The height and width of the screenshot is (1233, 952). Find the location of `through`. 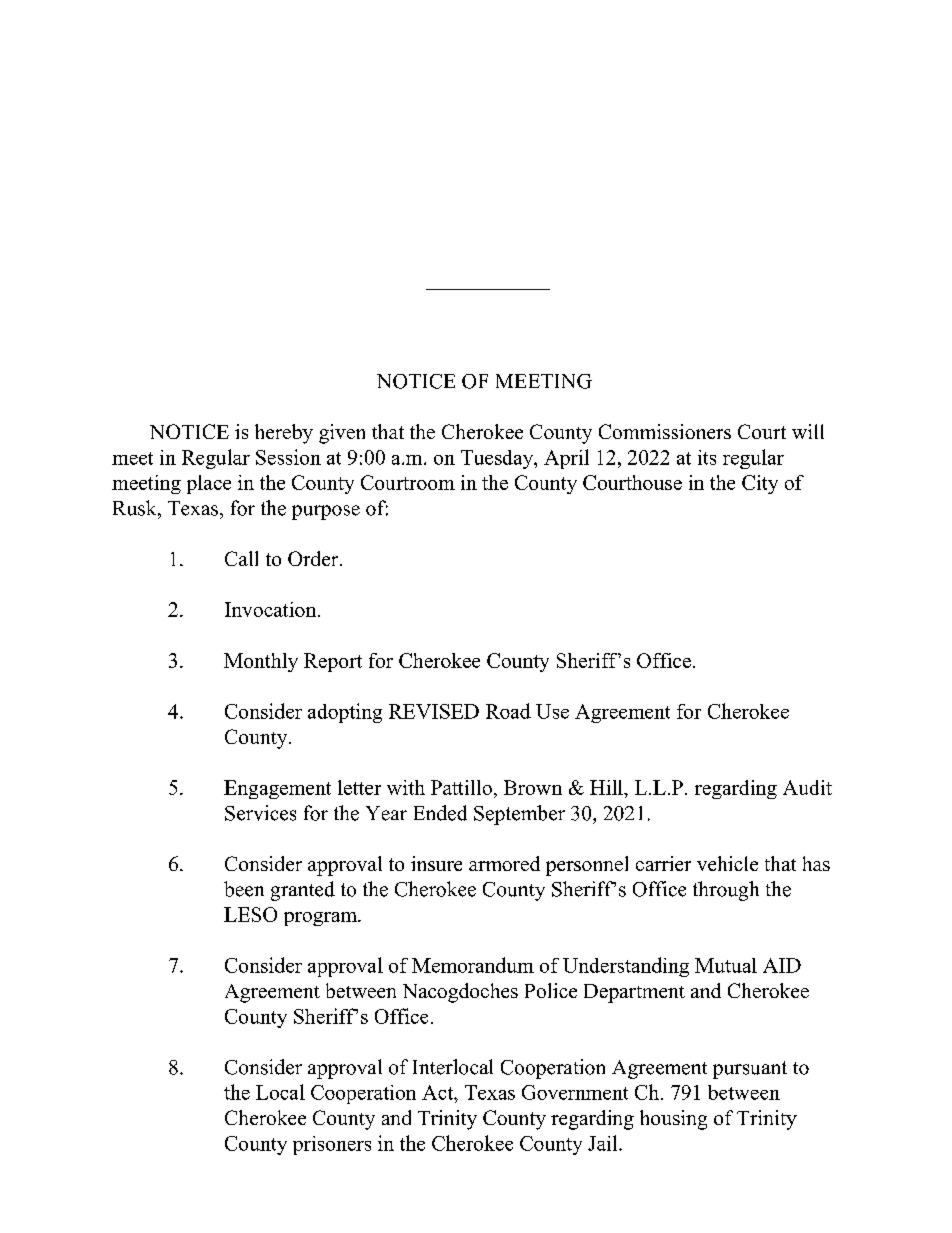

through is located at coordinates (726, 891).
